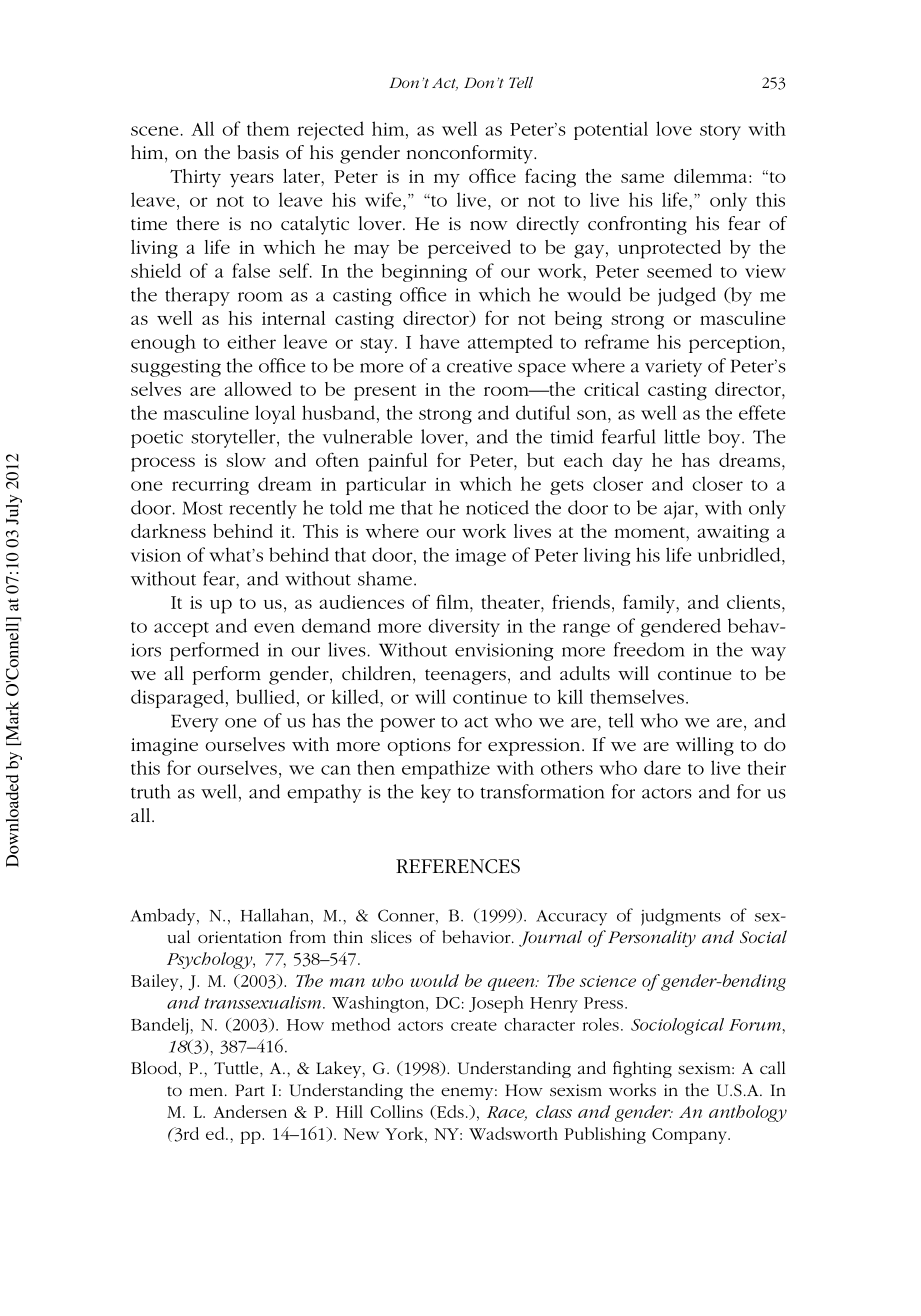  What do you see at coordinates (464, 627) in the screenshot?
I see `diversity` at bounding box center [464, 627].
